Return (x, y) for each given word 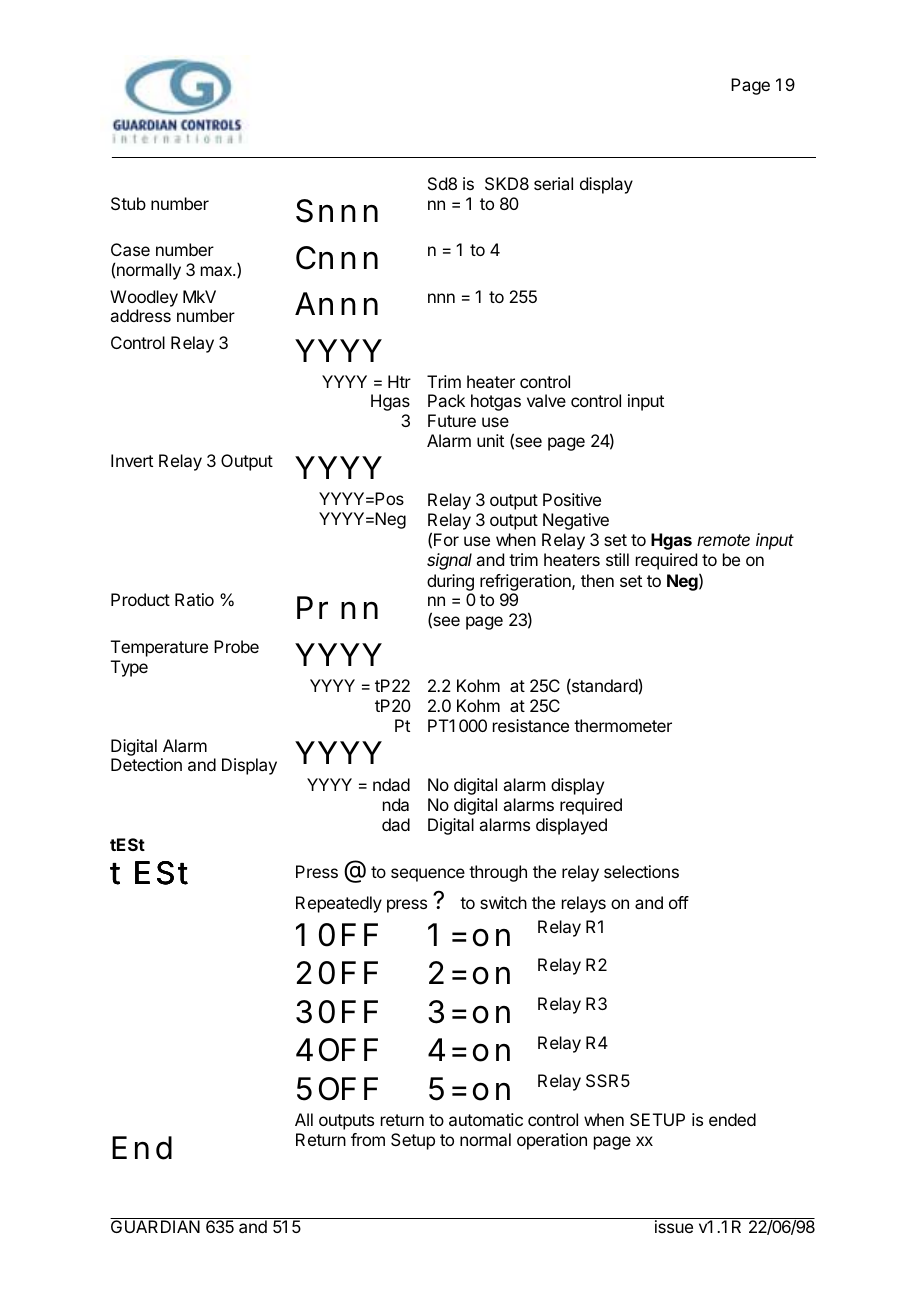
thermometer (623, 725)
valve (546, 400)
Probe (236, 646)
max (217, 271)
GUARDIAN (155, 1226)
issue (674, 1226)
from (368, 1139)
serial (553, 183)
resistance (531, 725)
